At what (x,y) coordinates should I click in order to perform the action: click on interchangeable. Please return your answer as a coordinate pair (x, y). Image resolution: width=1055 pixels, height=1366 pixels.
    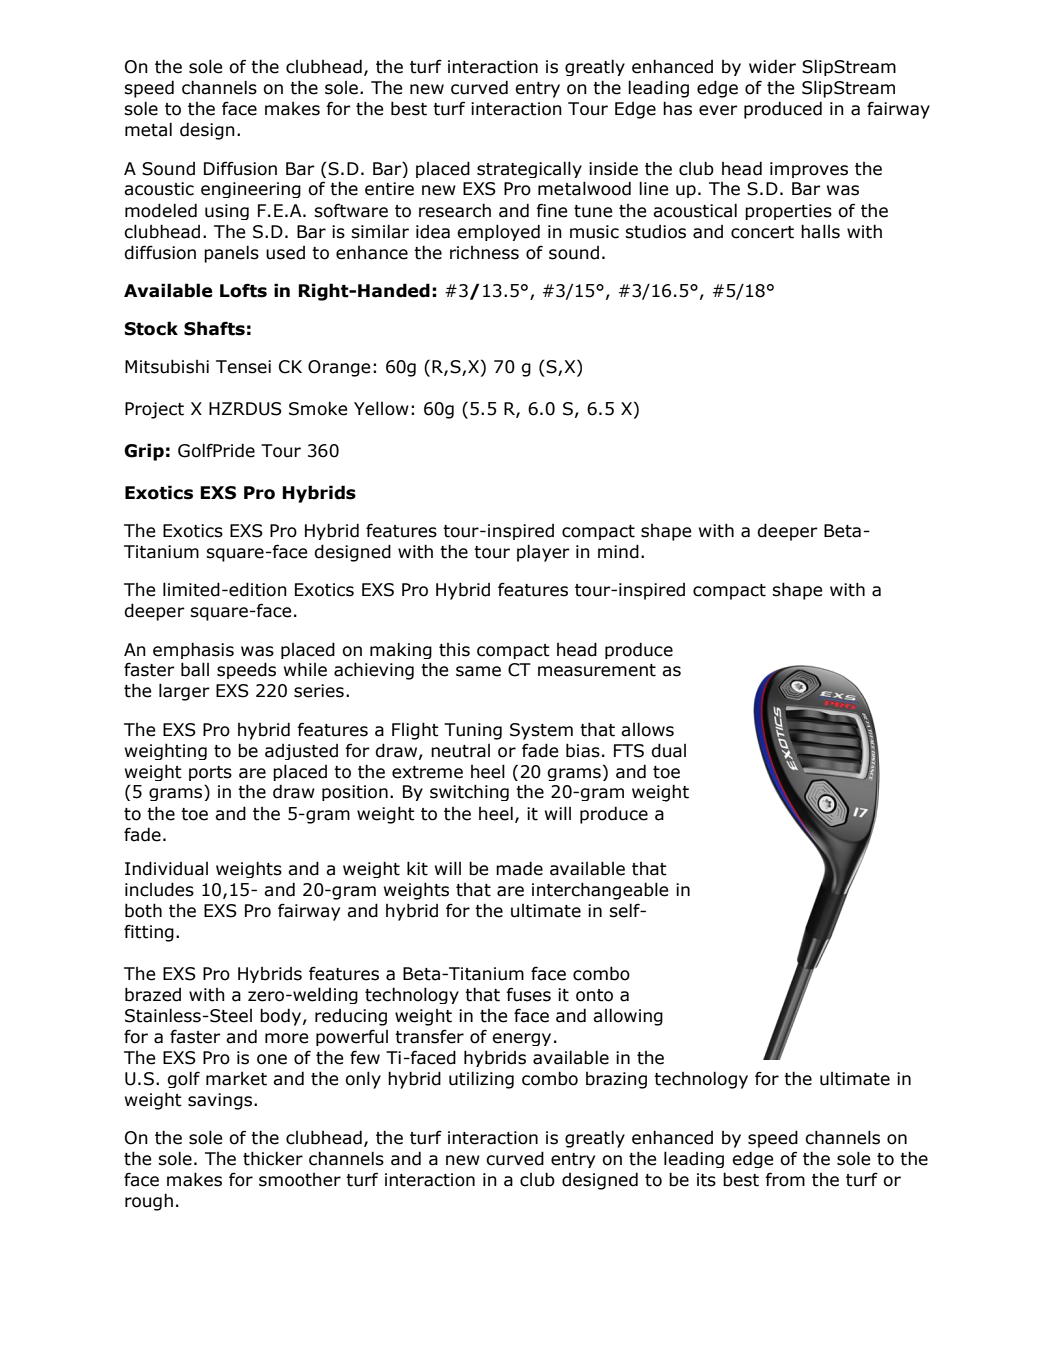
    Looking at the image, I should click on (600, 891).
